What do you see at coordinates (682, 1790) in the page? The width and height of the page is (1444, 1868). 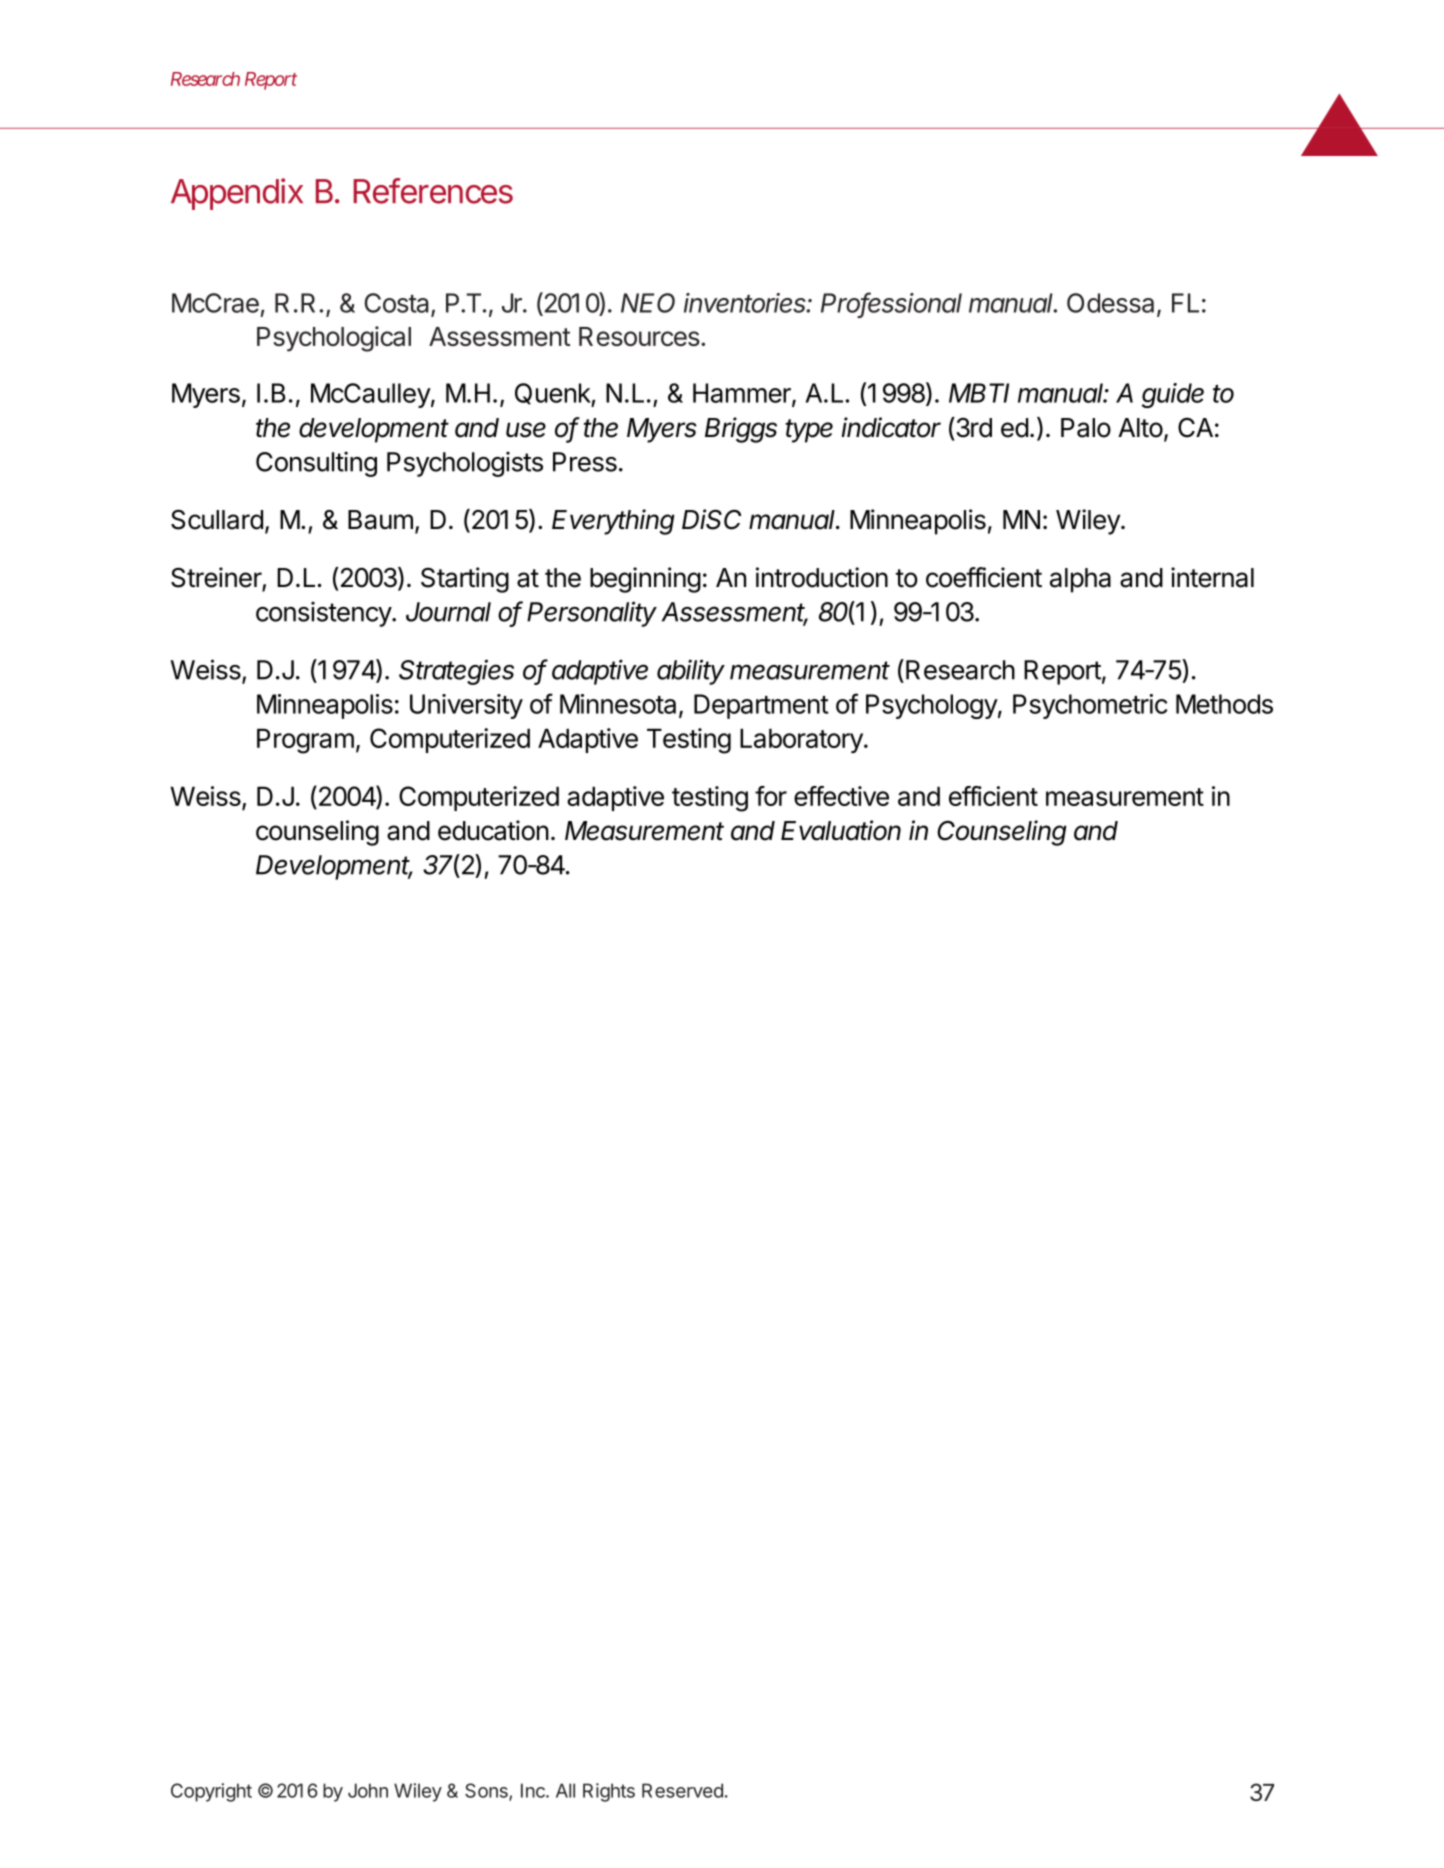 I see `Reserved` at bounding box center [682, 1790].
